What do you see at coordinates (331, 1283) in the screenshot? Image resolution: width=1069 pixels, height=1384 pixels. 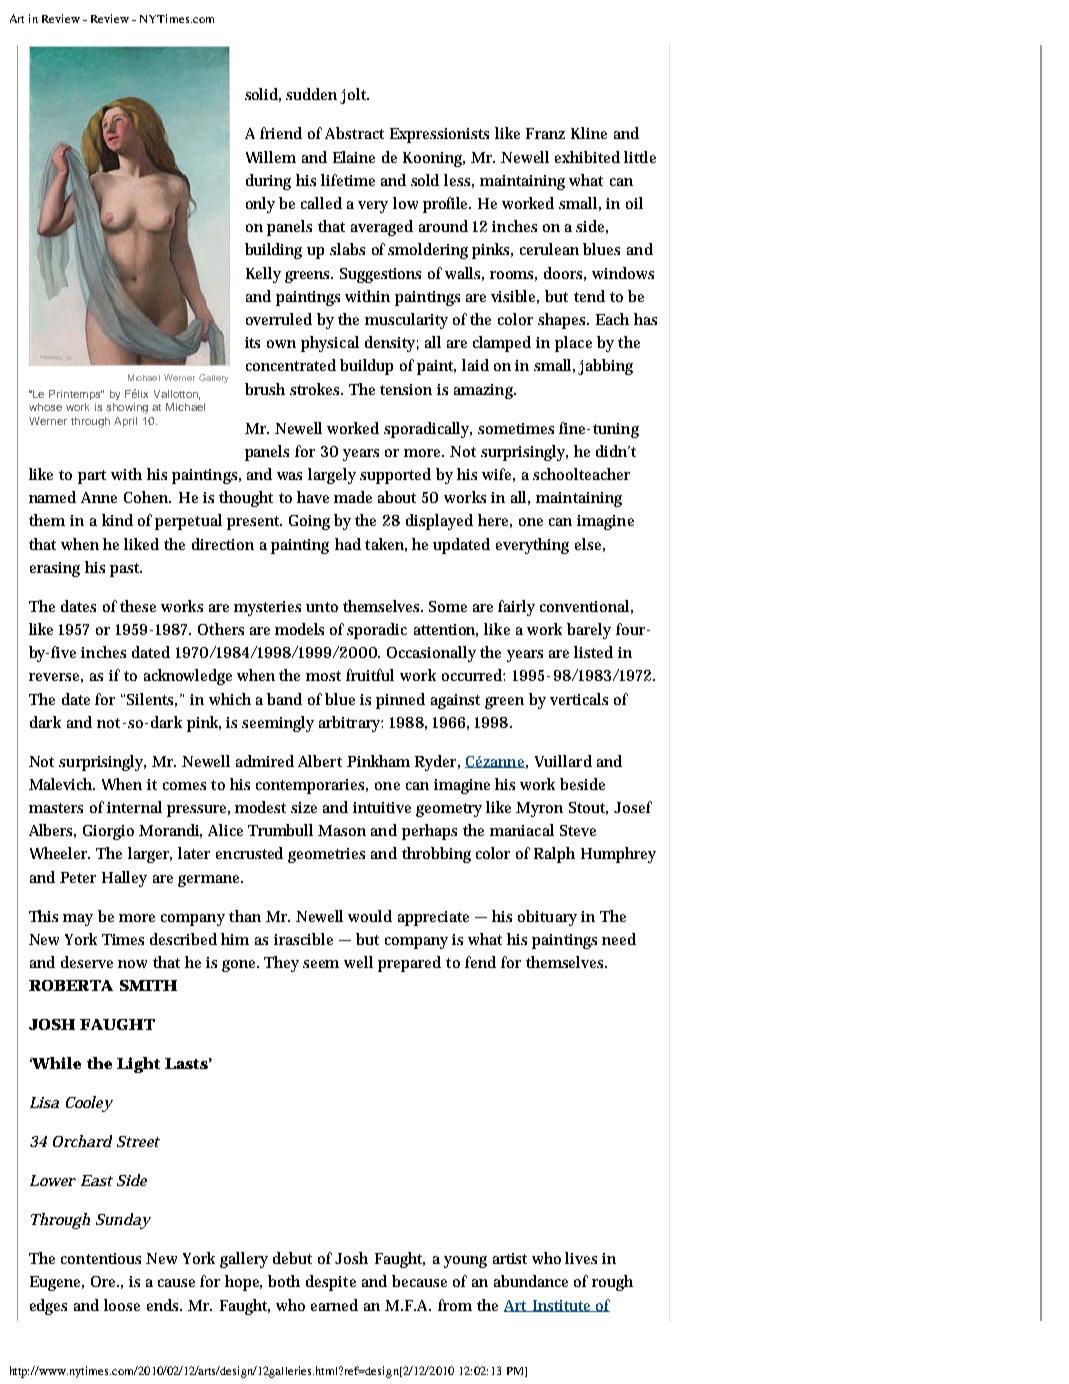 I see `despite` at bounding box center [331, 1283].
